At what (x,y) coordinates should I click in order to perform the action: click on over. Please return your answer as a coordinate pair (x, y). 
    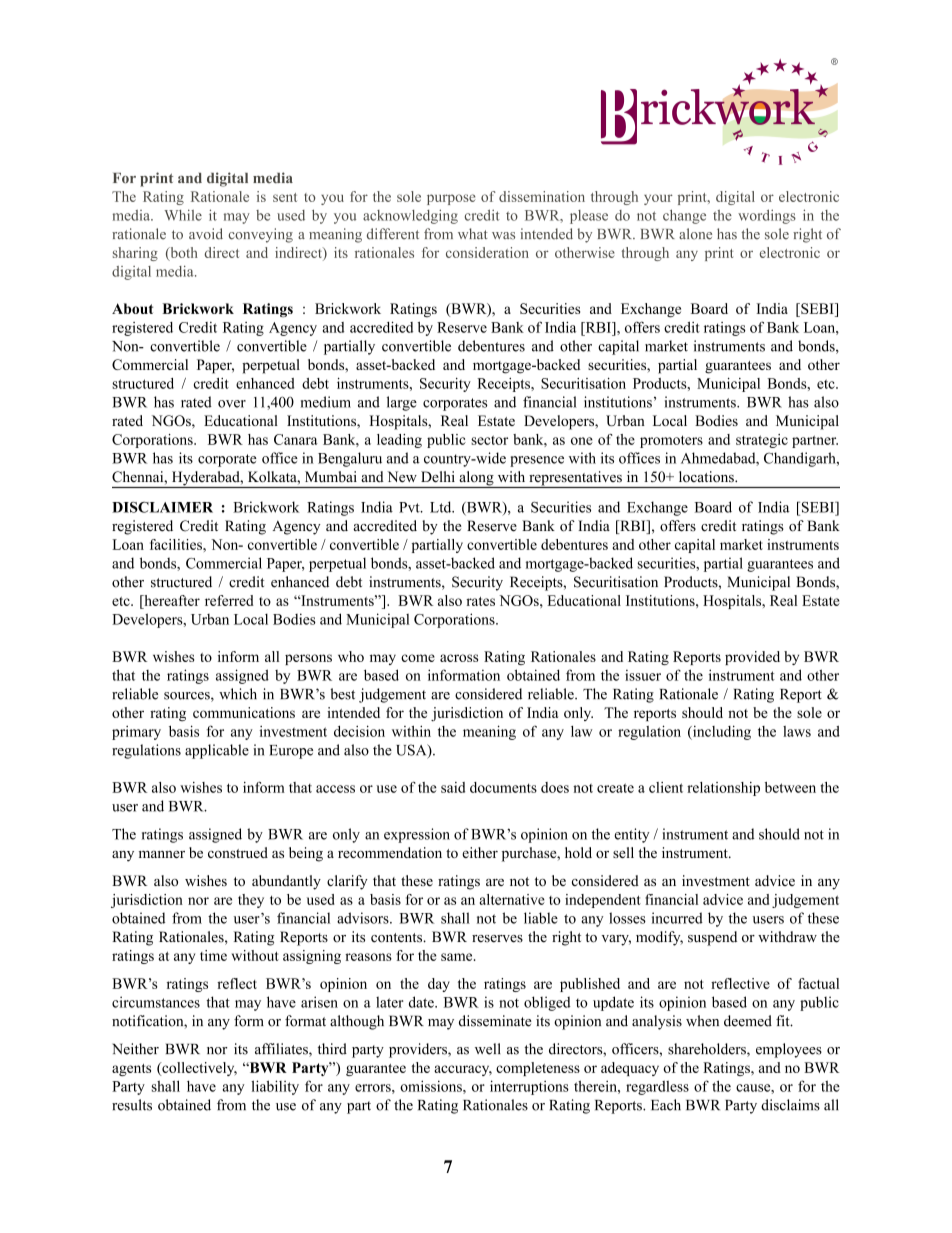
    Looking at the image, I should click on (232, 404).
